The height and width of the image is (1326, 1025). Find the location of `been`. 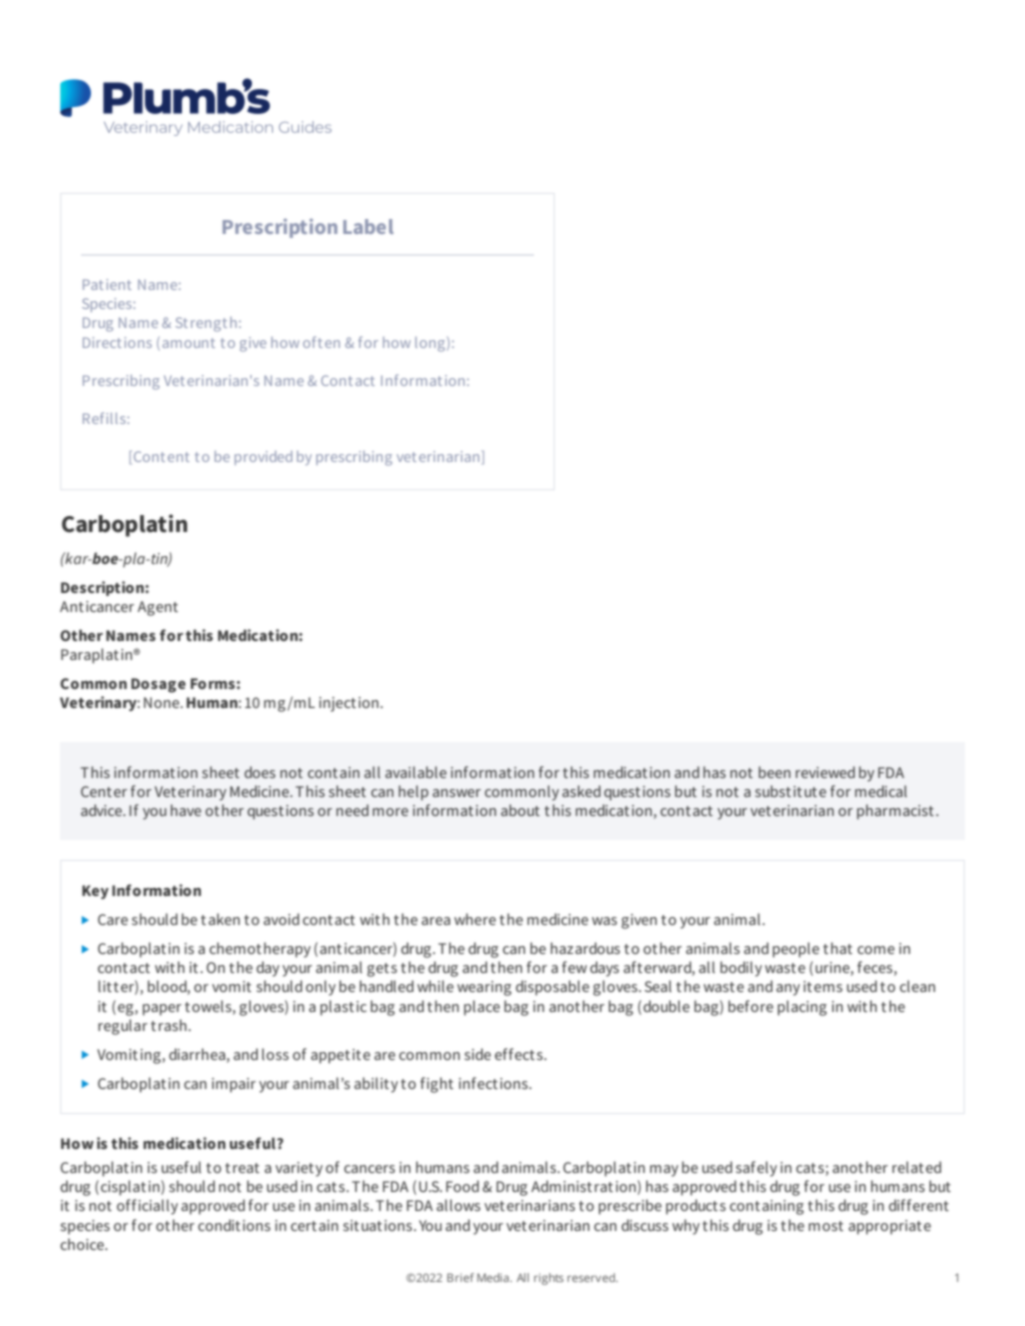

been is located at coordinates (775, 772).
